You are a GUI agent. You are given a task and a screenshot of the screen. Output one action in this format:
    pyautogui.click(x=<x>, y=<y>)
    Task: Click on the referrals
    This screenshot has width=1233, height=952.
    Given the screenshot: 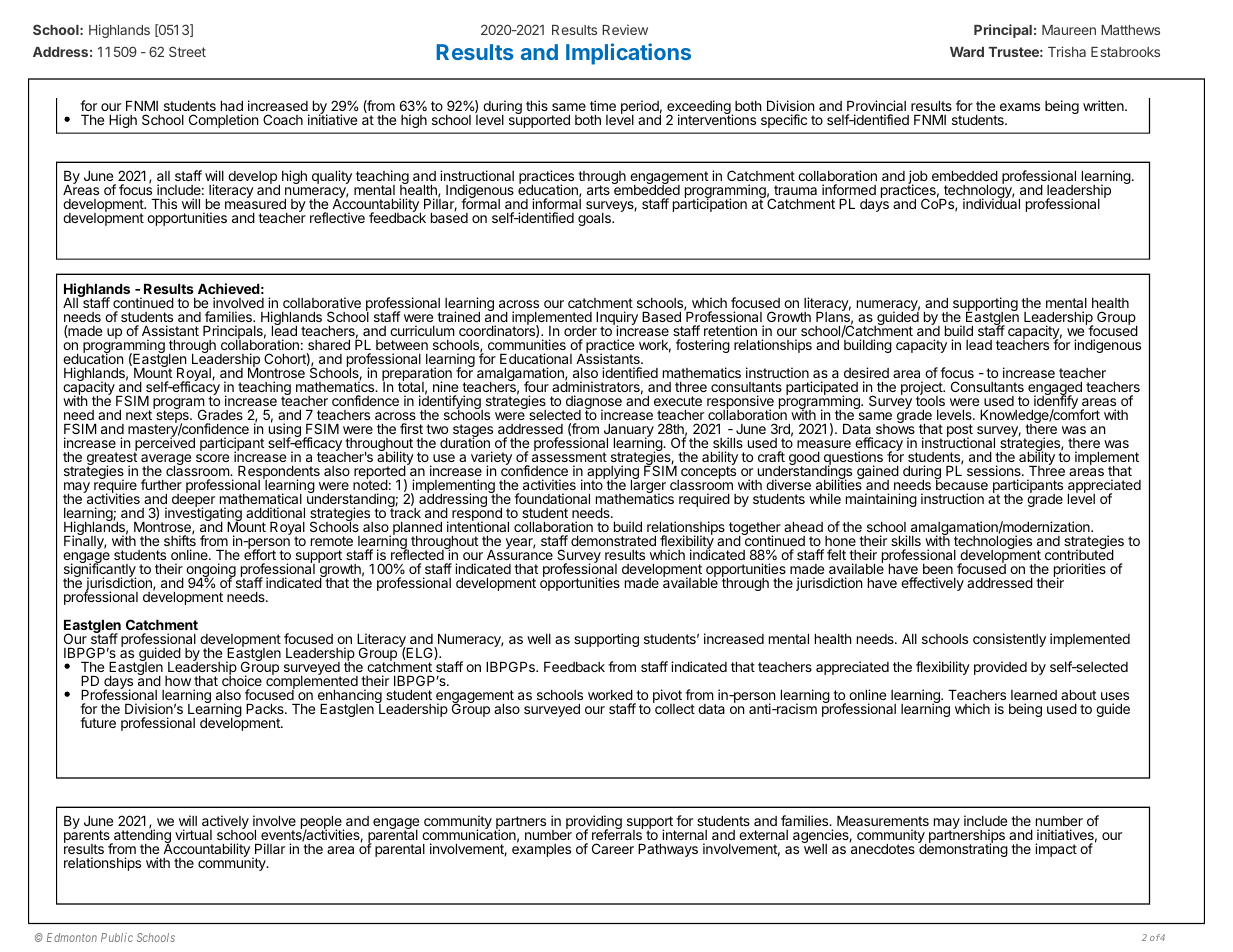 What is the action you would take?
    pyautogui.click(x=617, y=834)
